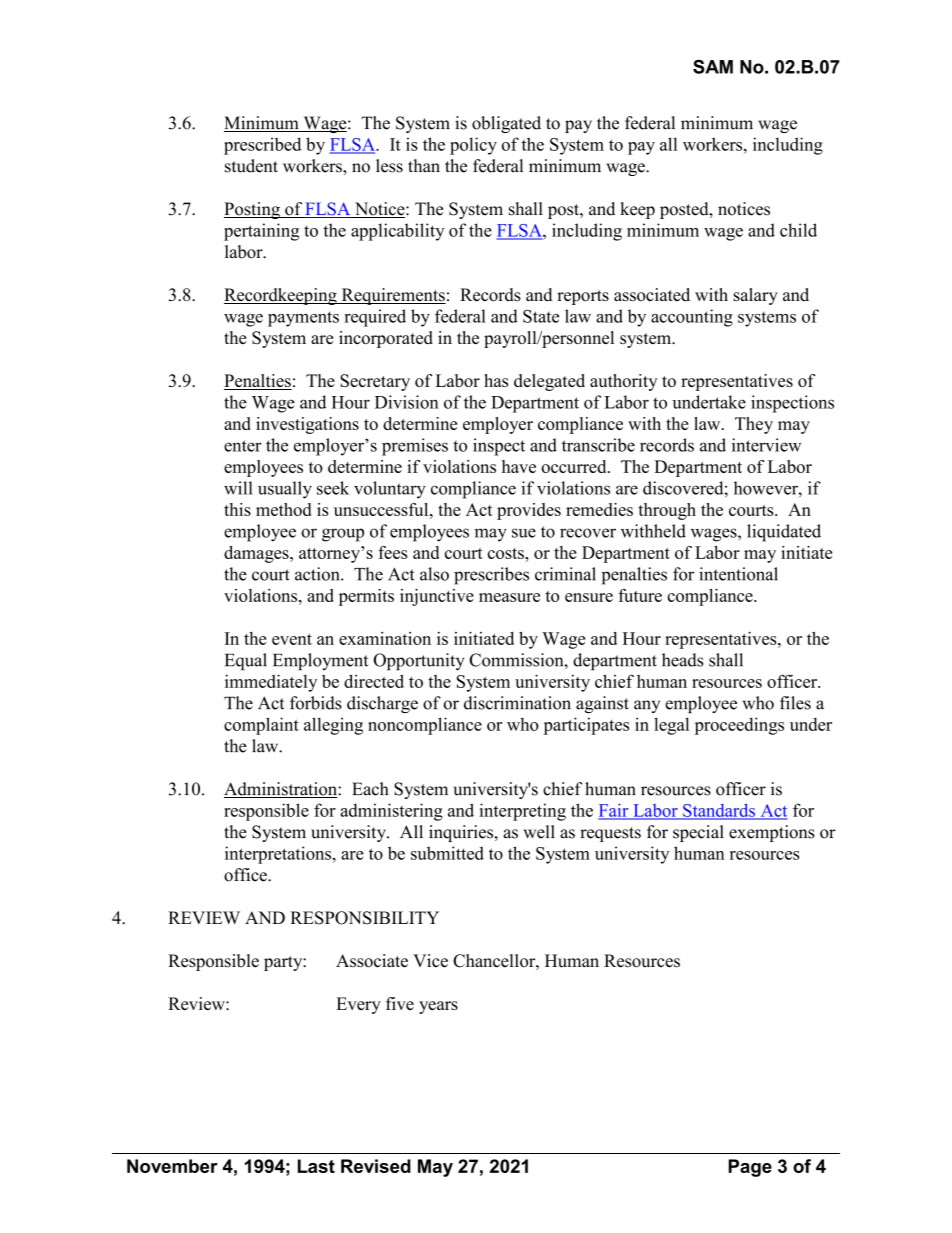 The width and height of the screenshot is (952, 1233). Describe the element at coordinates (243, 446) in the screenshot. I see `enter` at that location.
